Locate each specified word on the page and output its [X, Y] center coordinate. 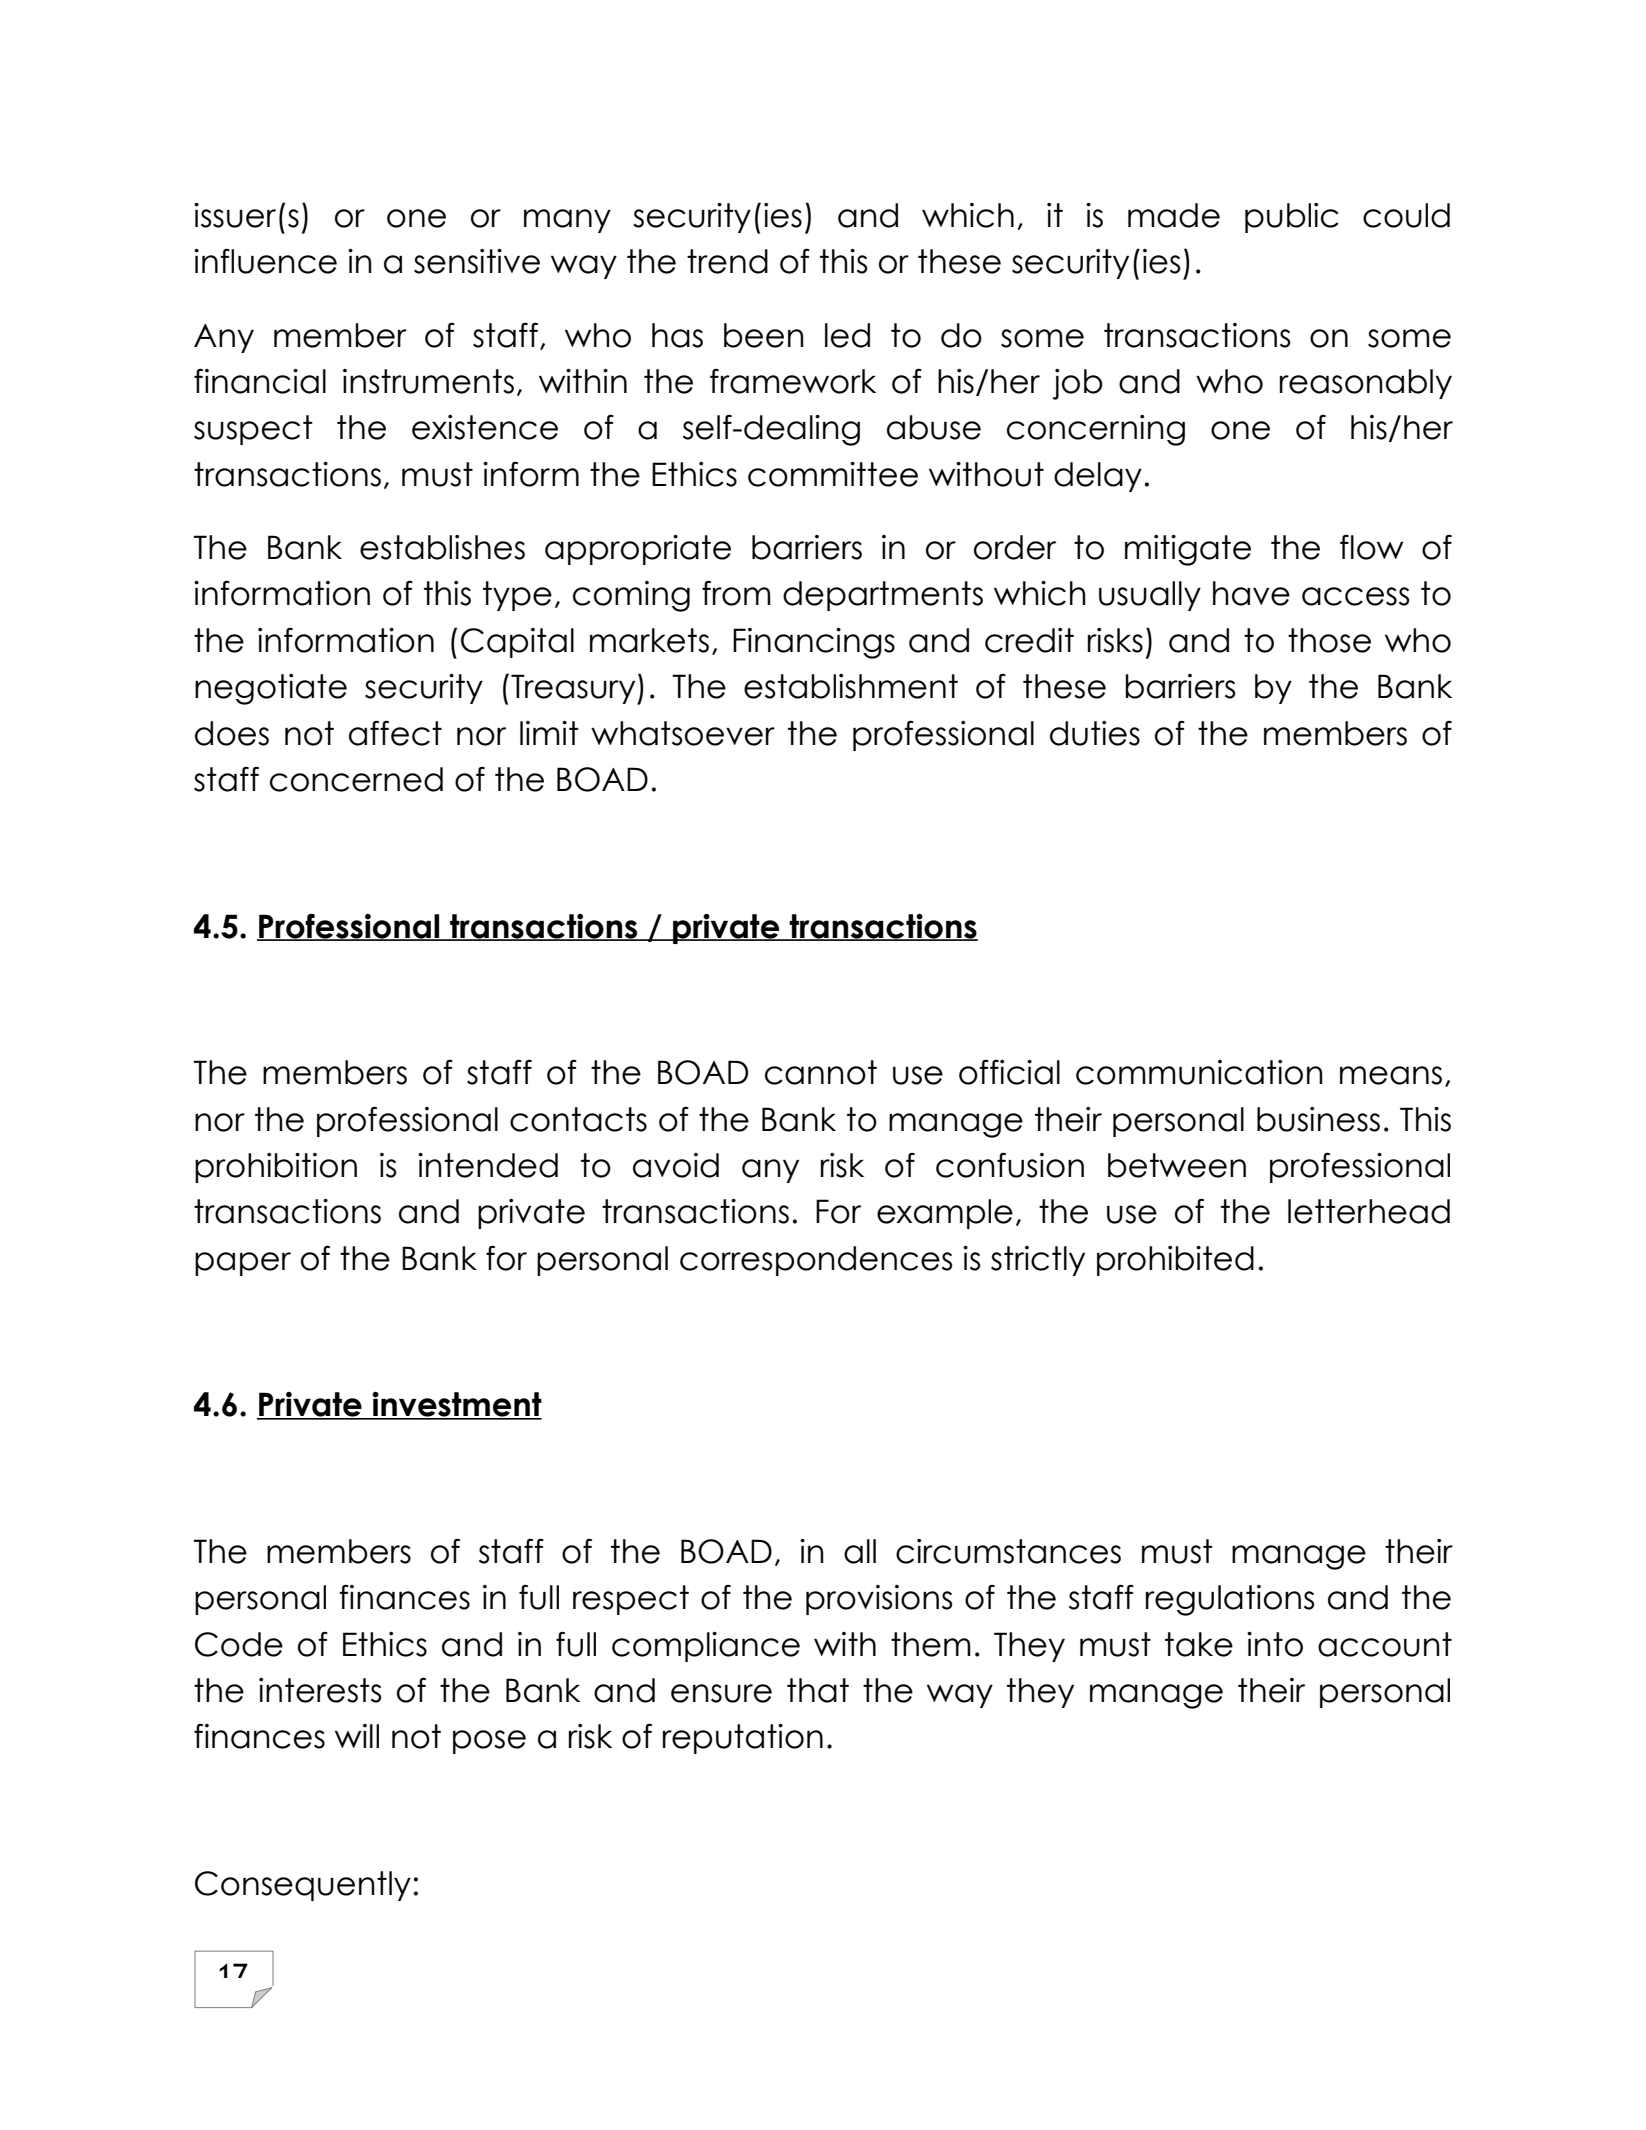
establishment [851, 686]
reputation [743, 1739]
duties [1095, 733]
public [1292, 218]
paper [243, 1264]
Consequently [303, 1886]
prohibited [1175, 1261]
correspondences [816, 1261]
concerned [356, 779]
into [1275, 1644]
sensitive [477, 261]
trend [727, 261]
